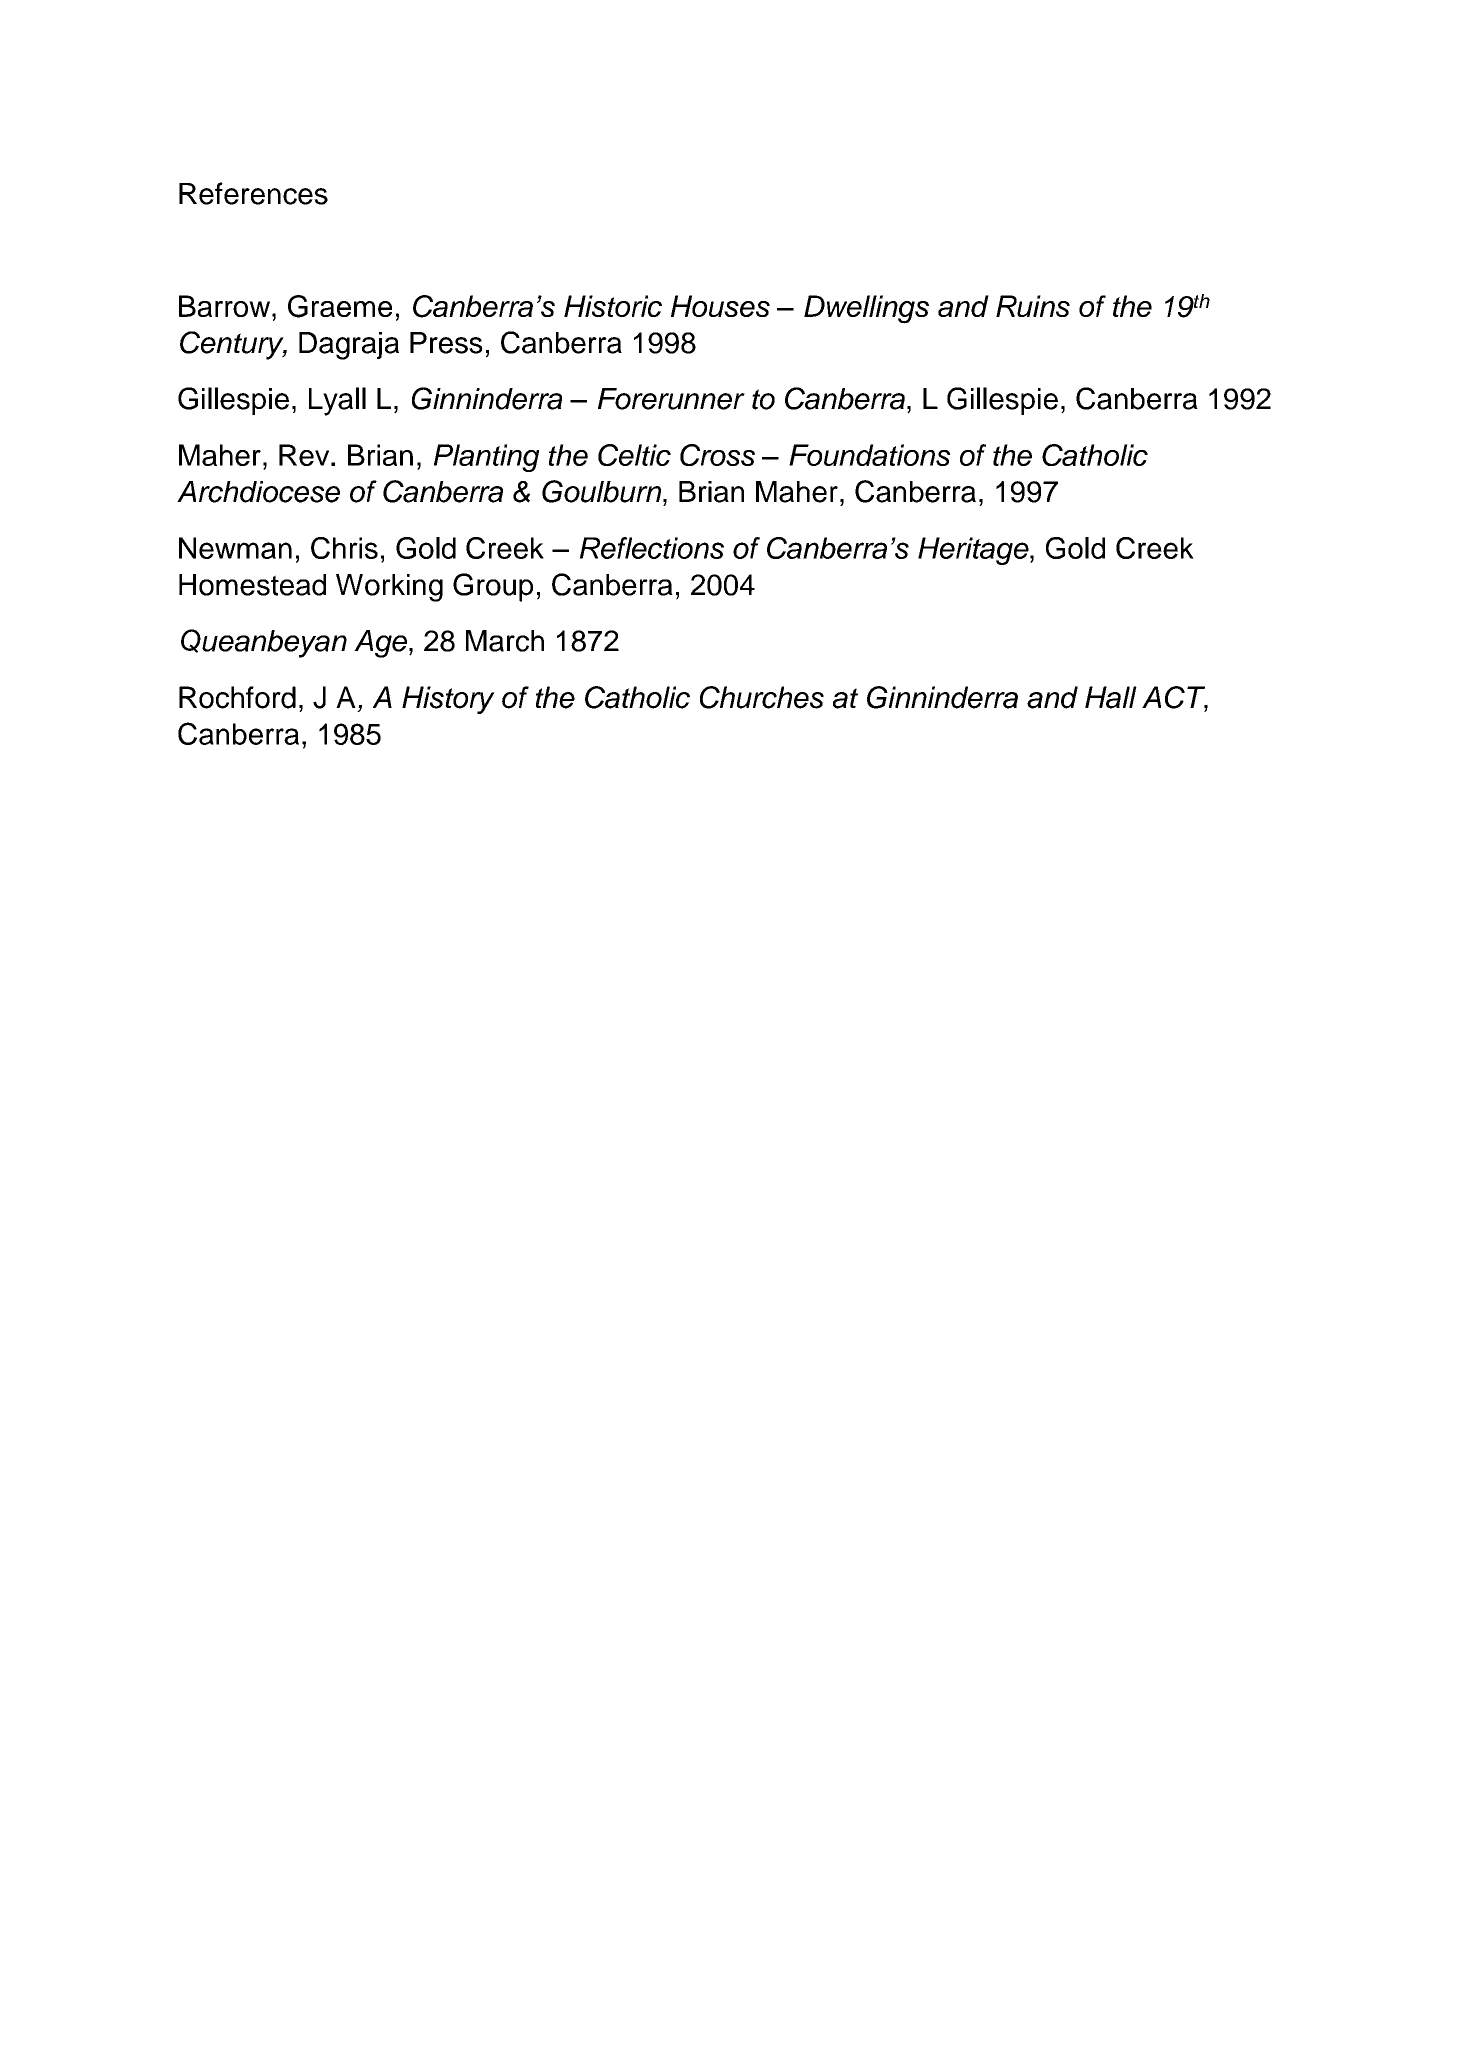  I want to click on References, so click(253, 193).
